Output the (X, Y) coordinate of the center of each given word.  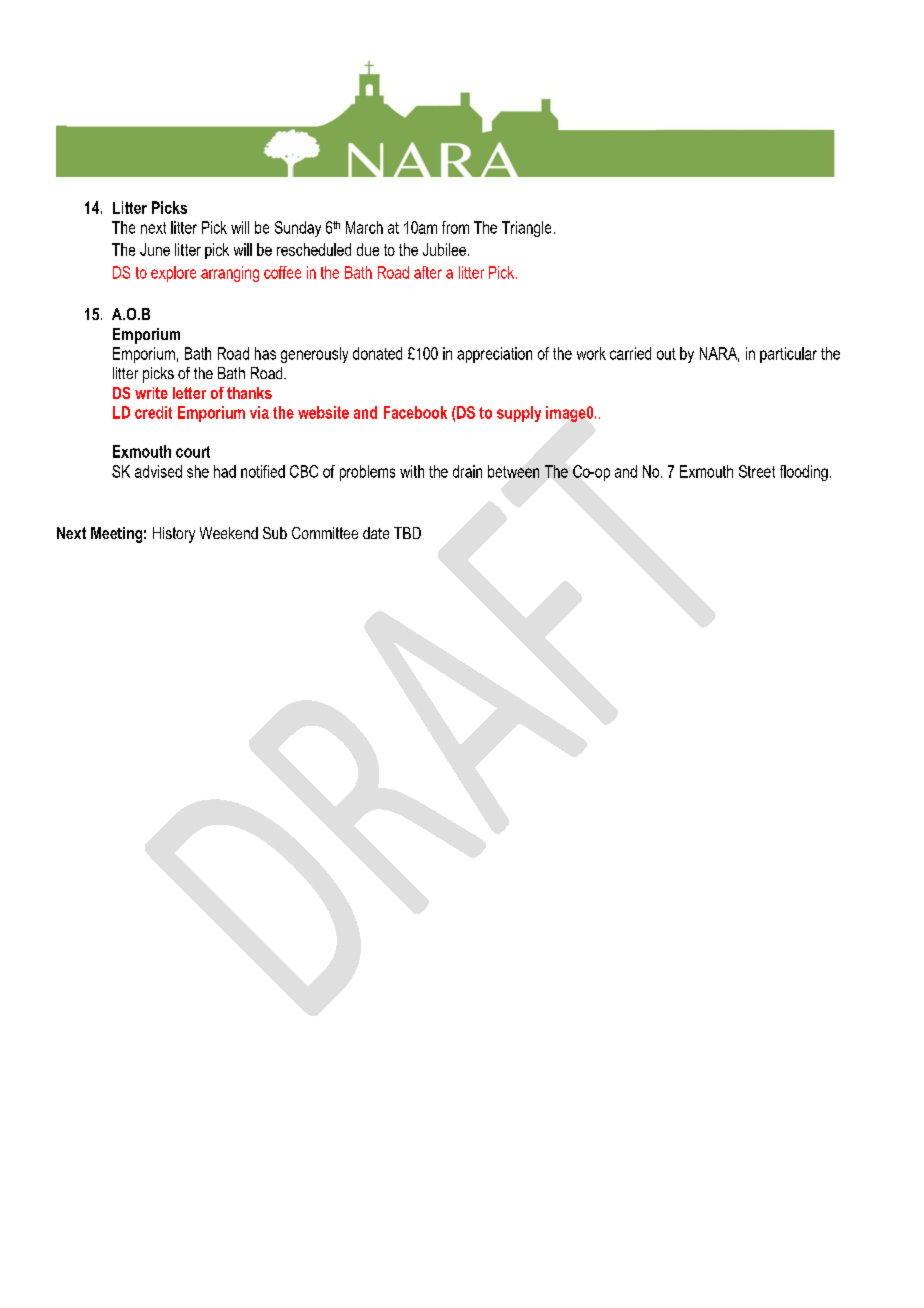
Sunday (298, 229)
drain (467, 471)
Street (757, 471)
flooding (804, 473)
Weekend (229, 533)
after (428, 272)
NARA (719, 354)
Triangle (526, 229)
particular (788, 355)
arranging (230, 274)
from (455, 227)
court (193, 452)
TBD (407, 533)
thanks (249, 393)
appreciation (494, 355)
